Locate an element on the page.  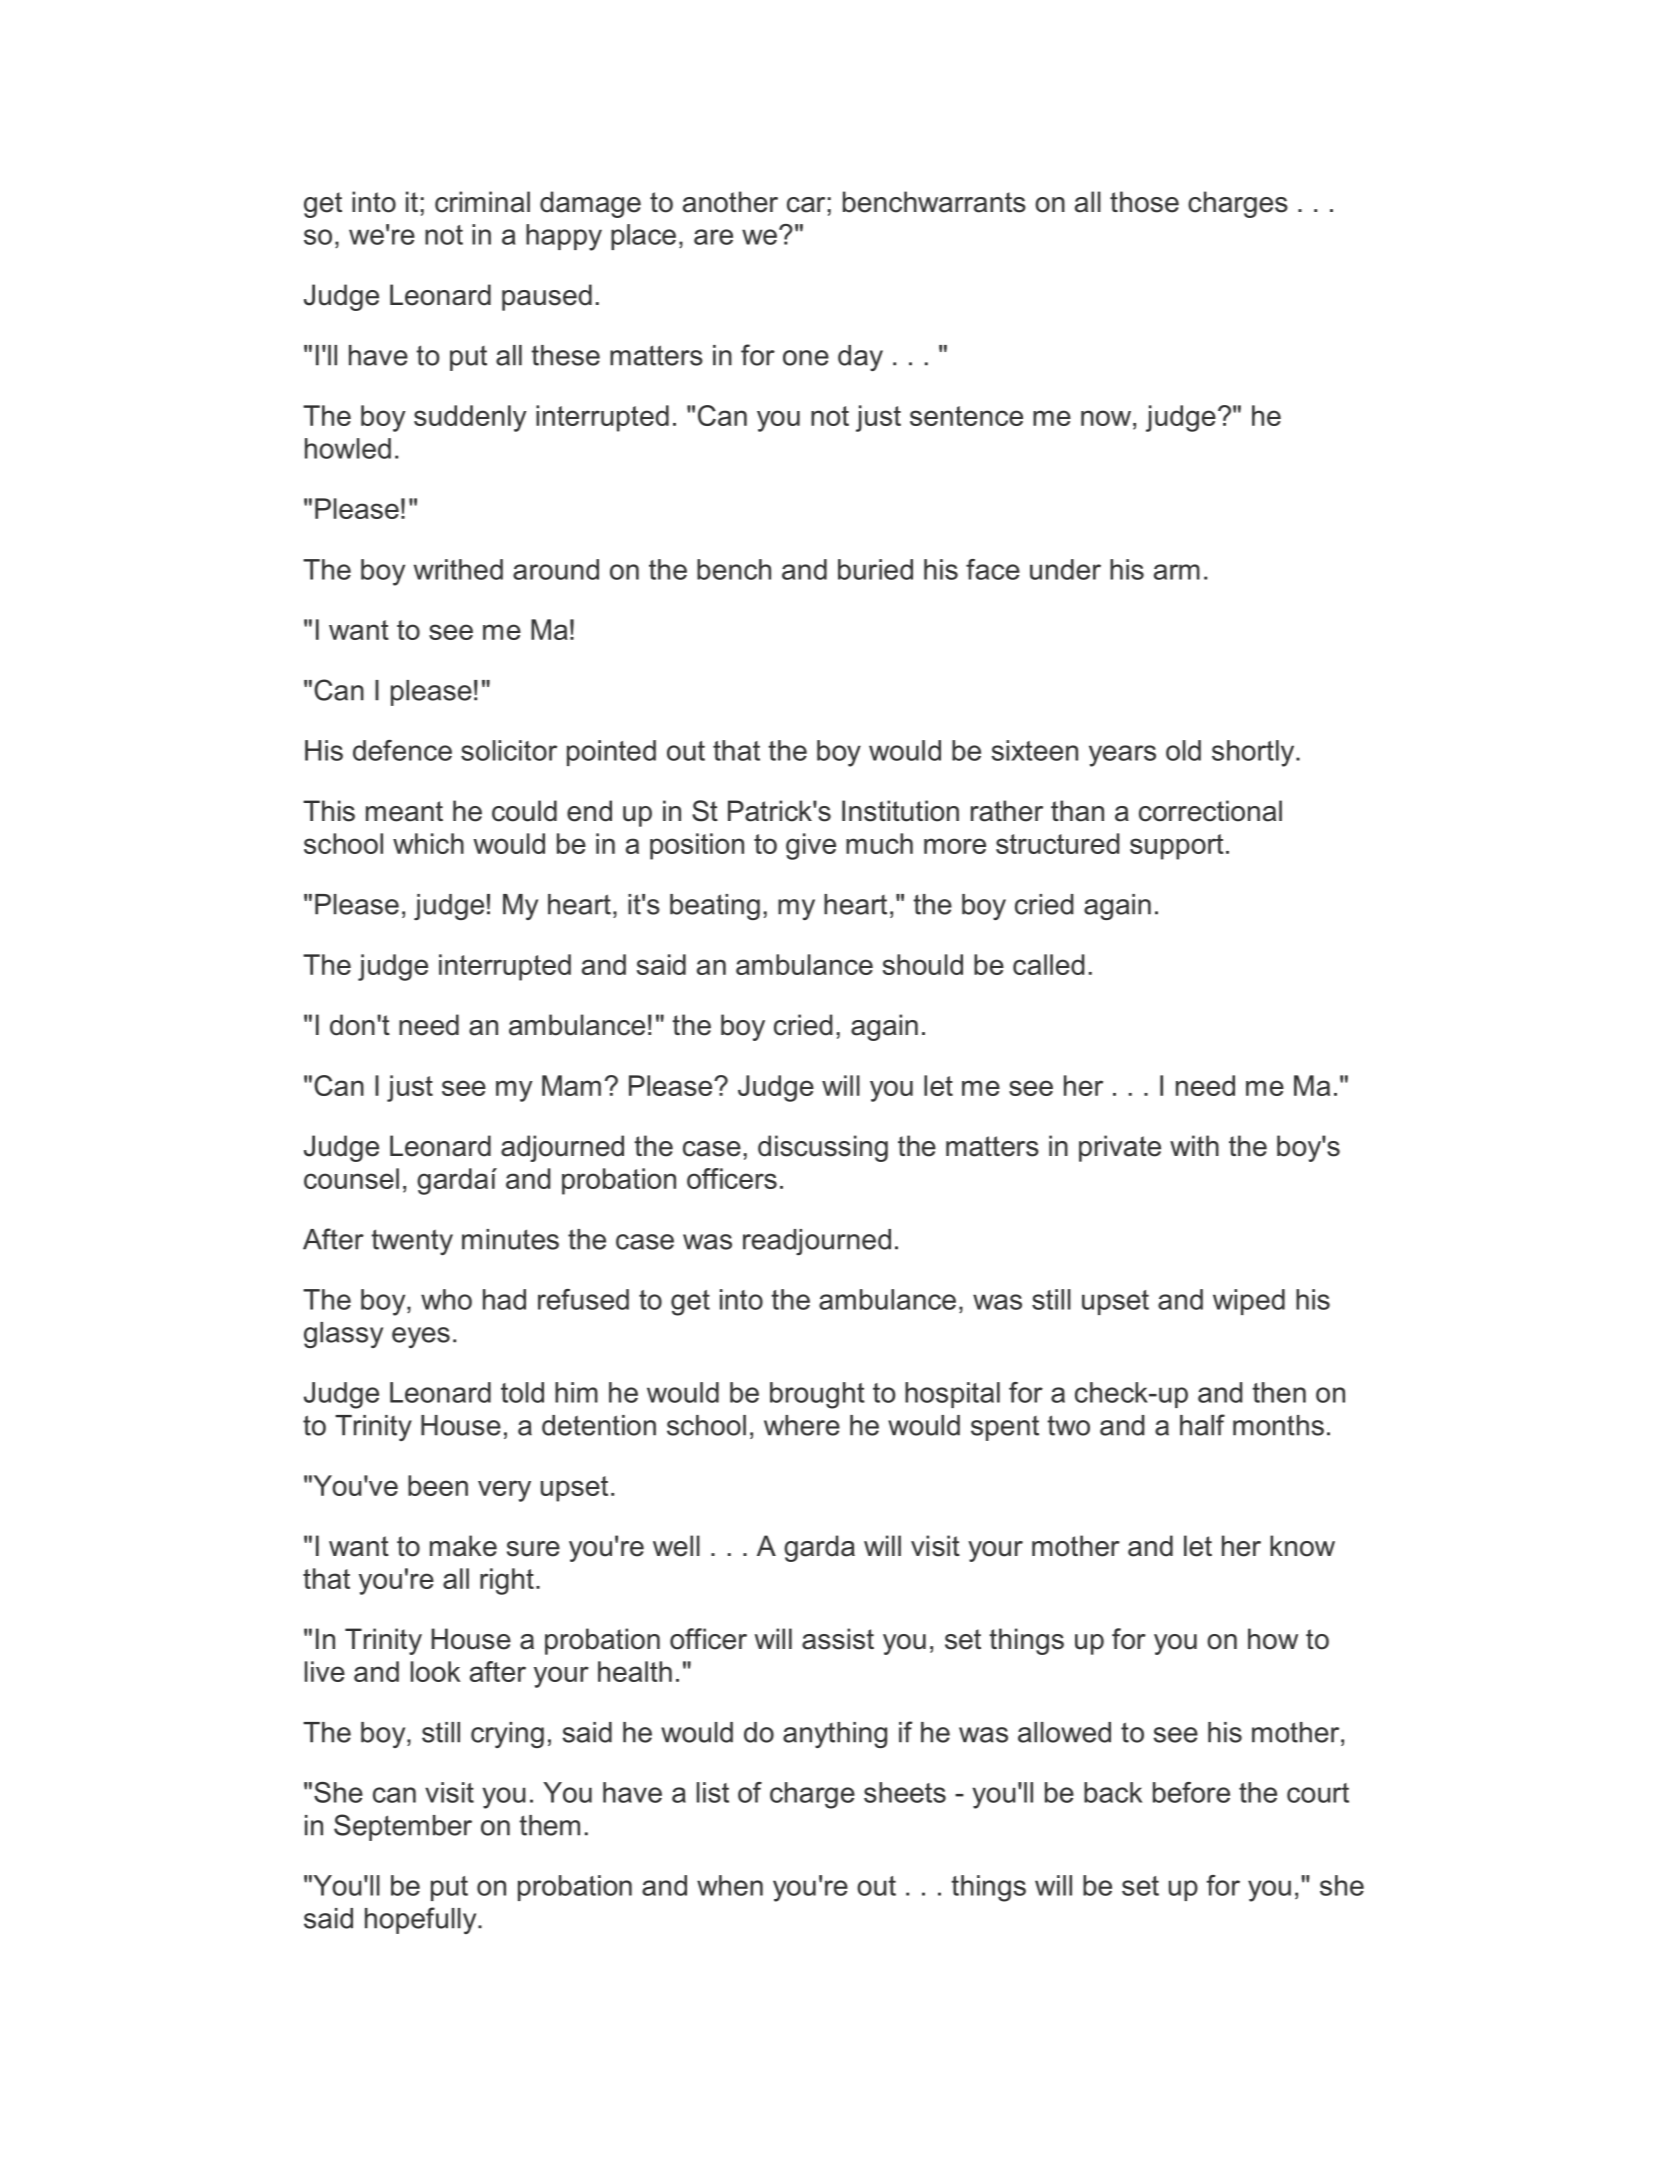
brought is located at coordinates (817, 1395).
